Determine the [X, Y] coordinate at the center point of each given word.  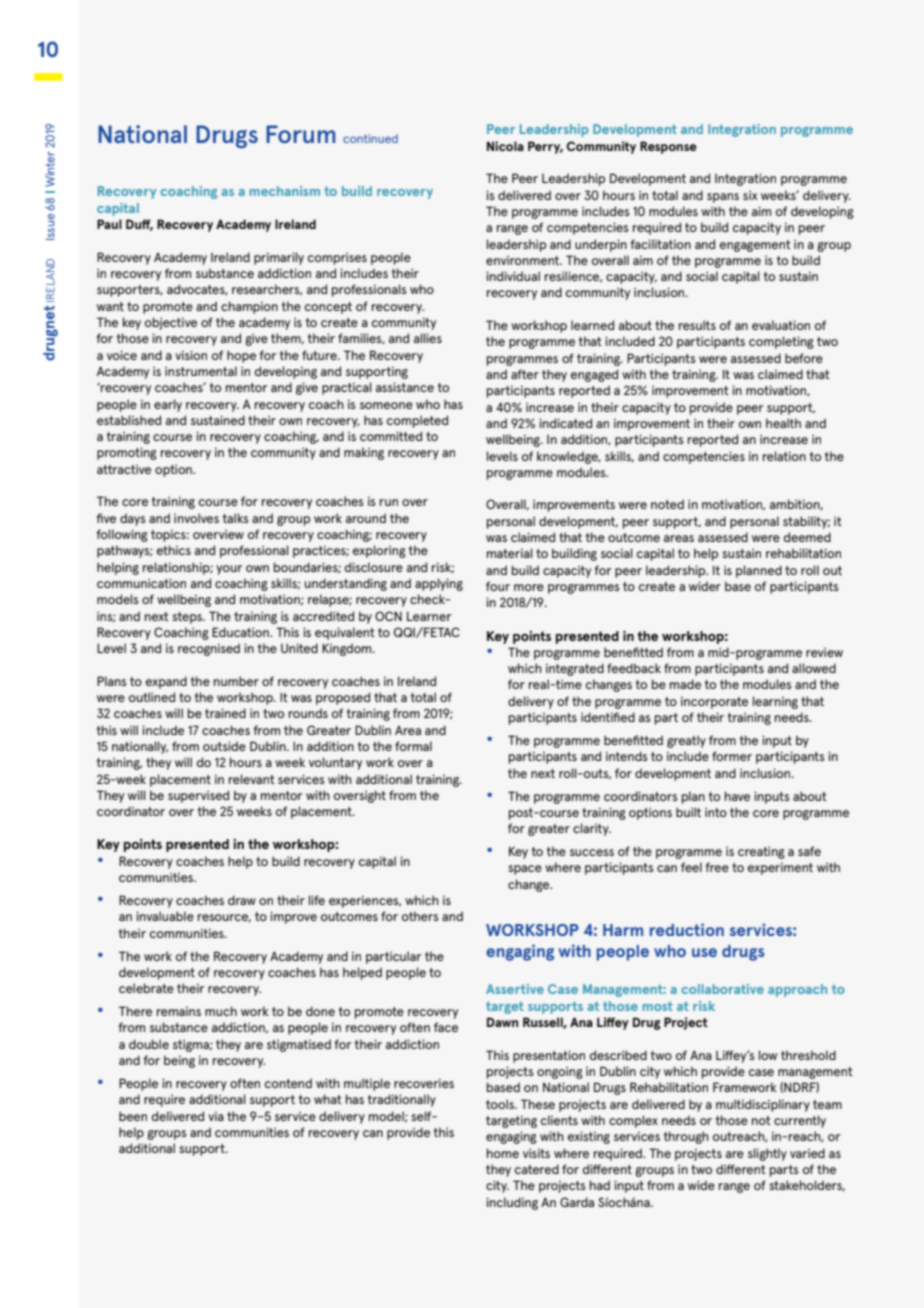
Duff [139, 225]
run [389, 502]
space [525, 870]
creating [761, 852]
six [750, 195]
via [216, 1116]
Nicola [505, 146]
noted [667, 504]
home [503, 1153]
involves [196, 518]
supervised [198, 796]
